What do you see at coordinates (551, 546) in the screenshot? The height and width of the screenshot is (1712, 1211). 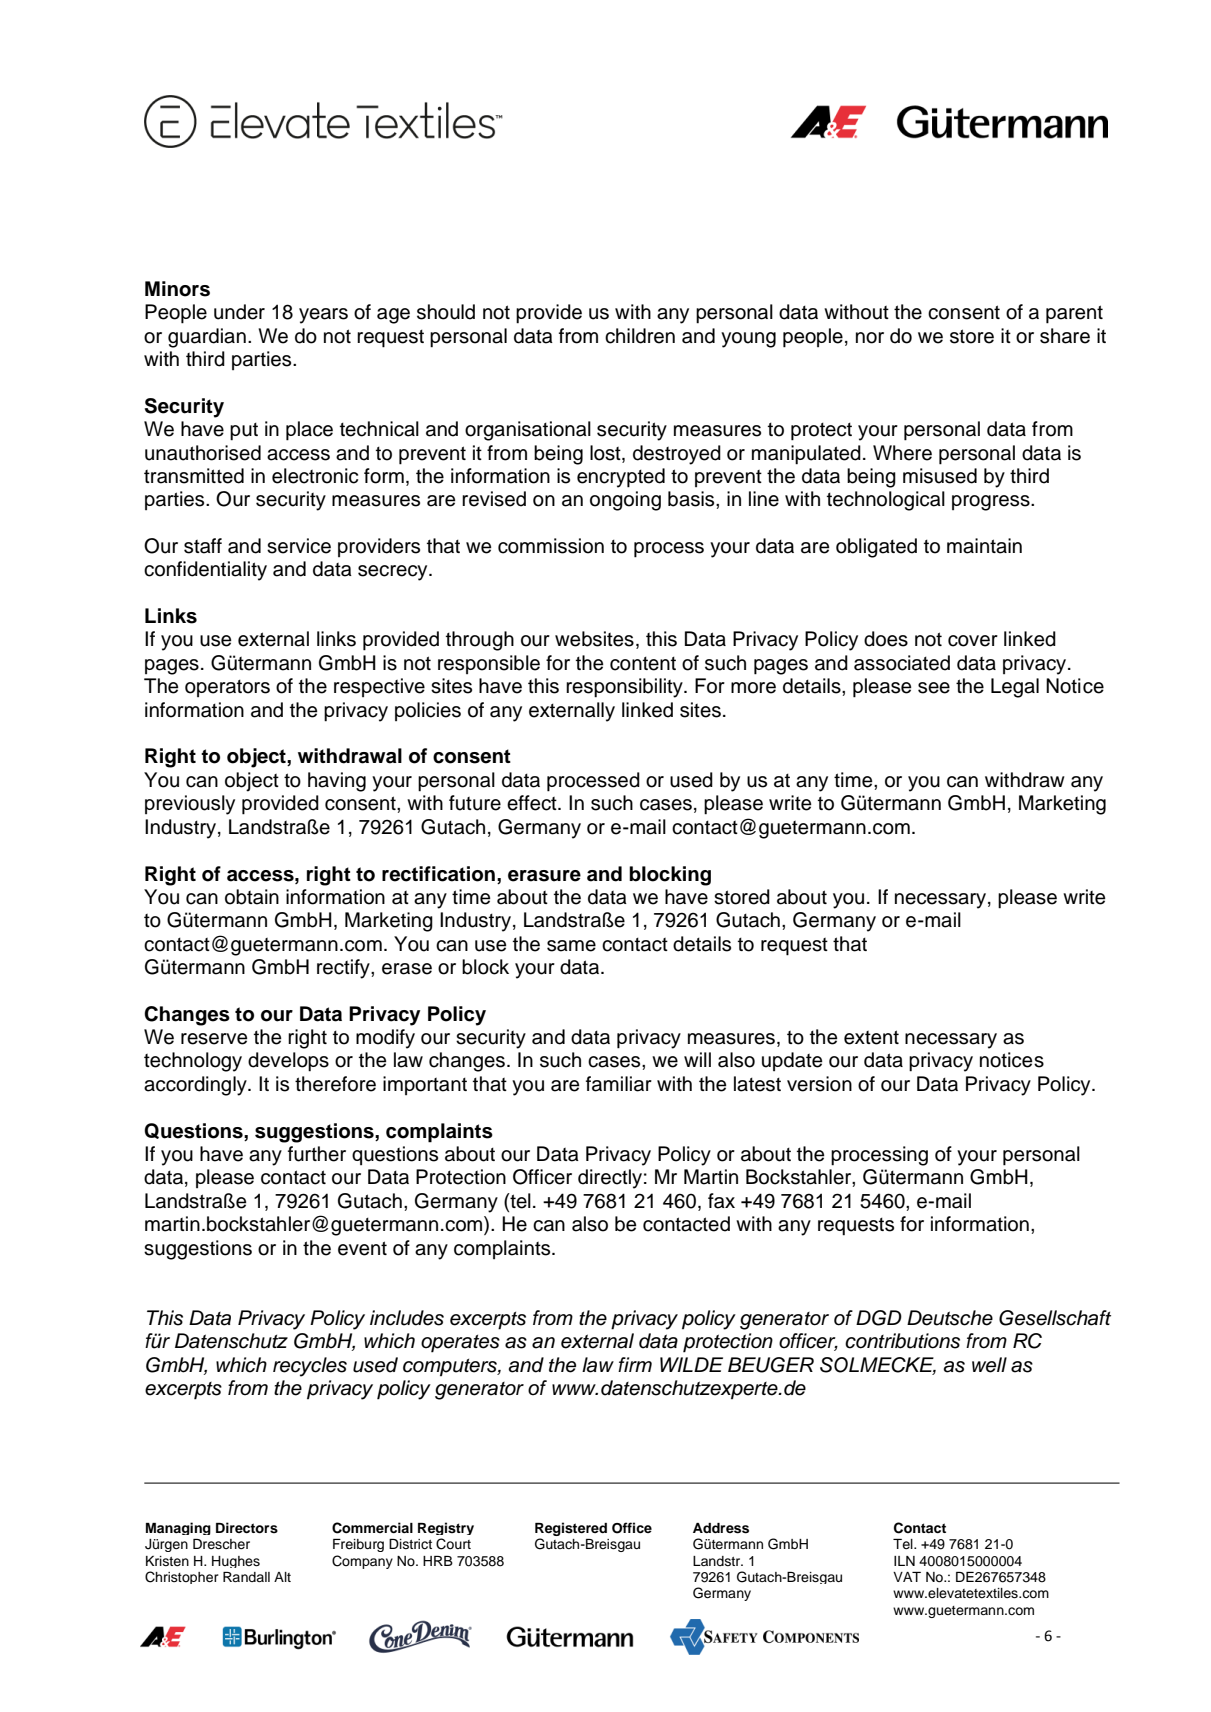 I see `commission` at bounding box center [551, 546].
